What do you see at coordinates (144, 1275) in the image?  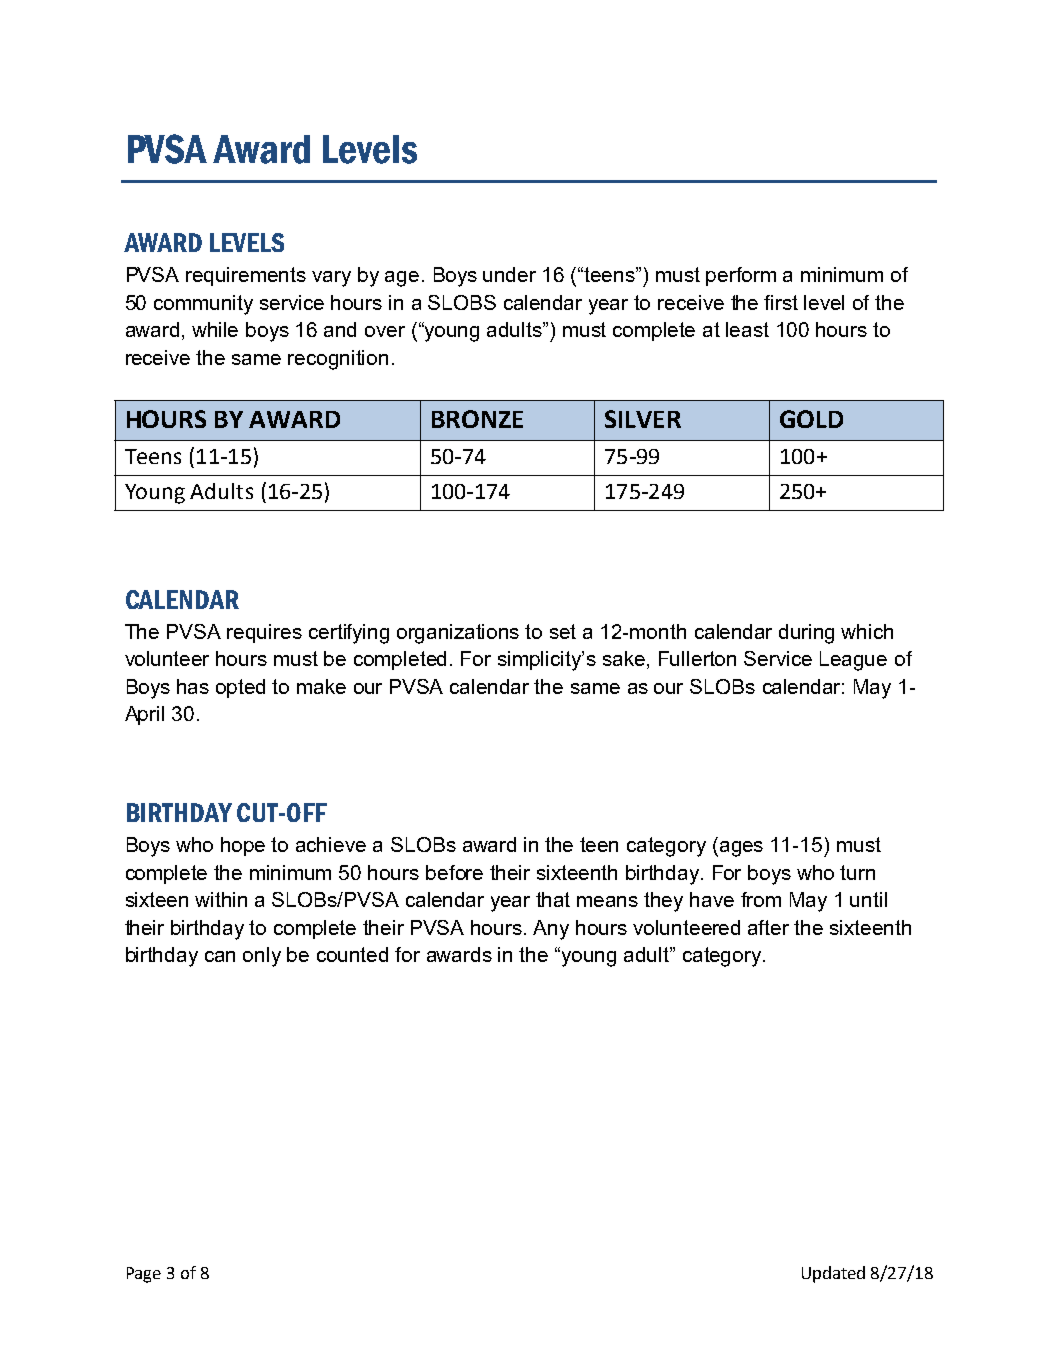 I see `Page` at bounding box center [144, 1275].
